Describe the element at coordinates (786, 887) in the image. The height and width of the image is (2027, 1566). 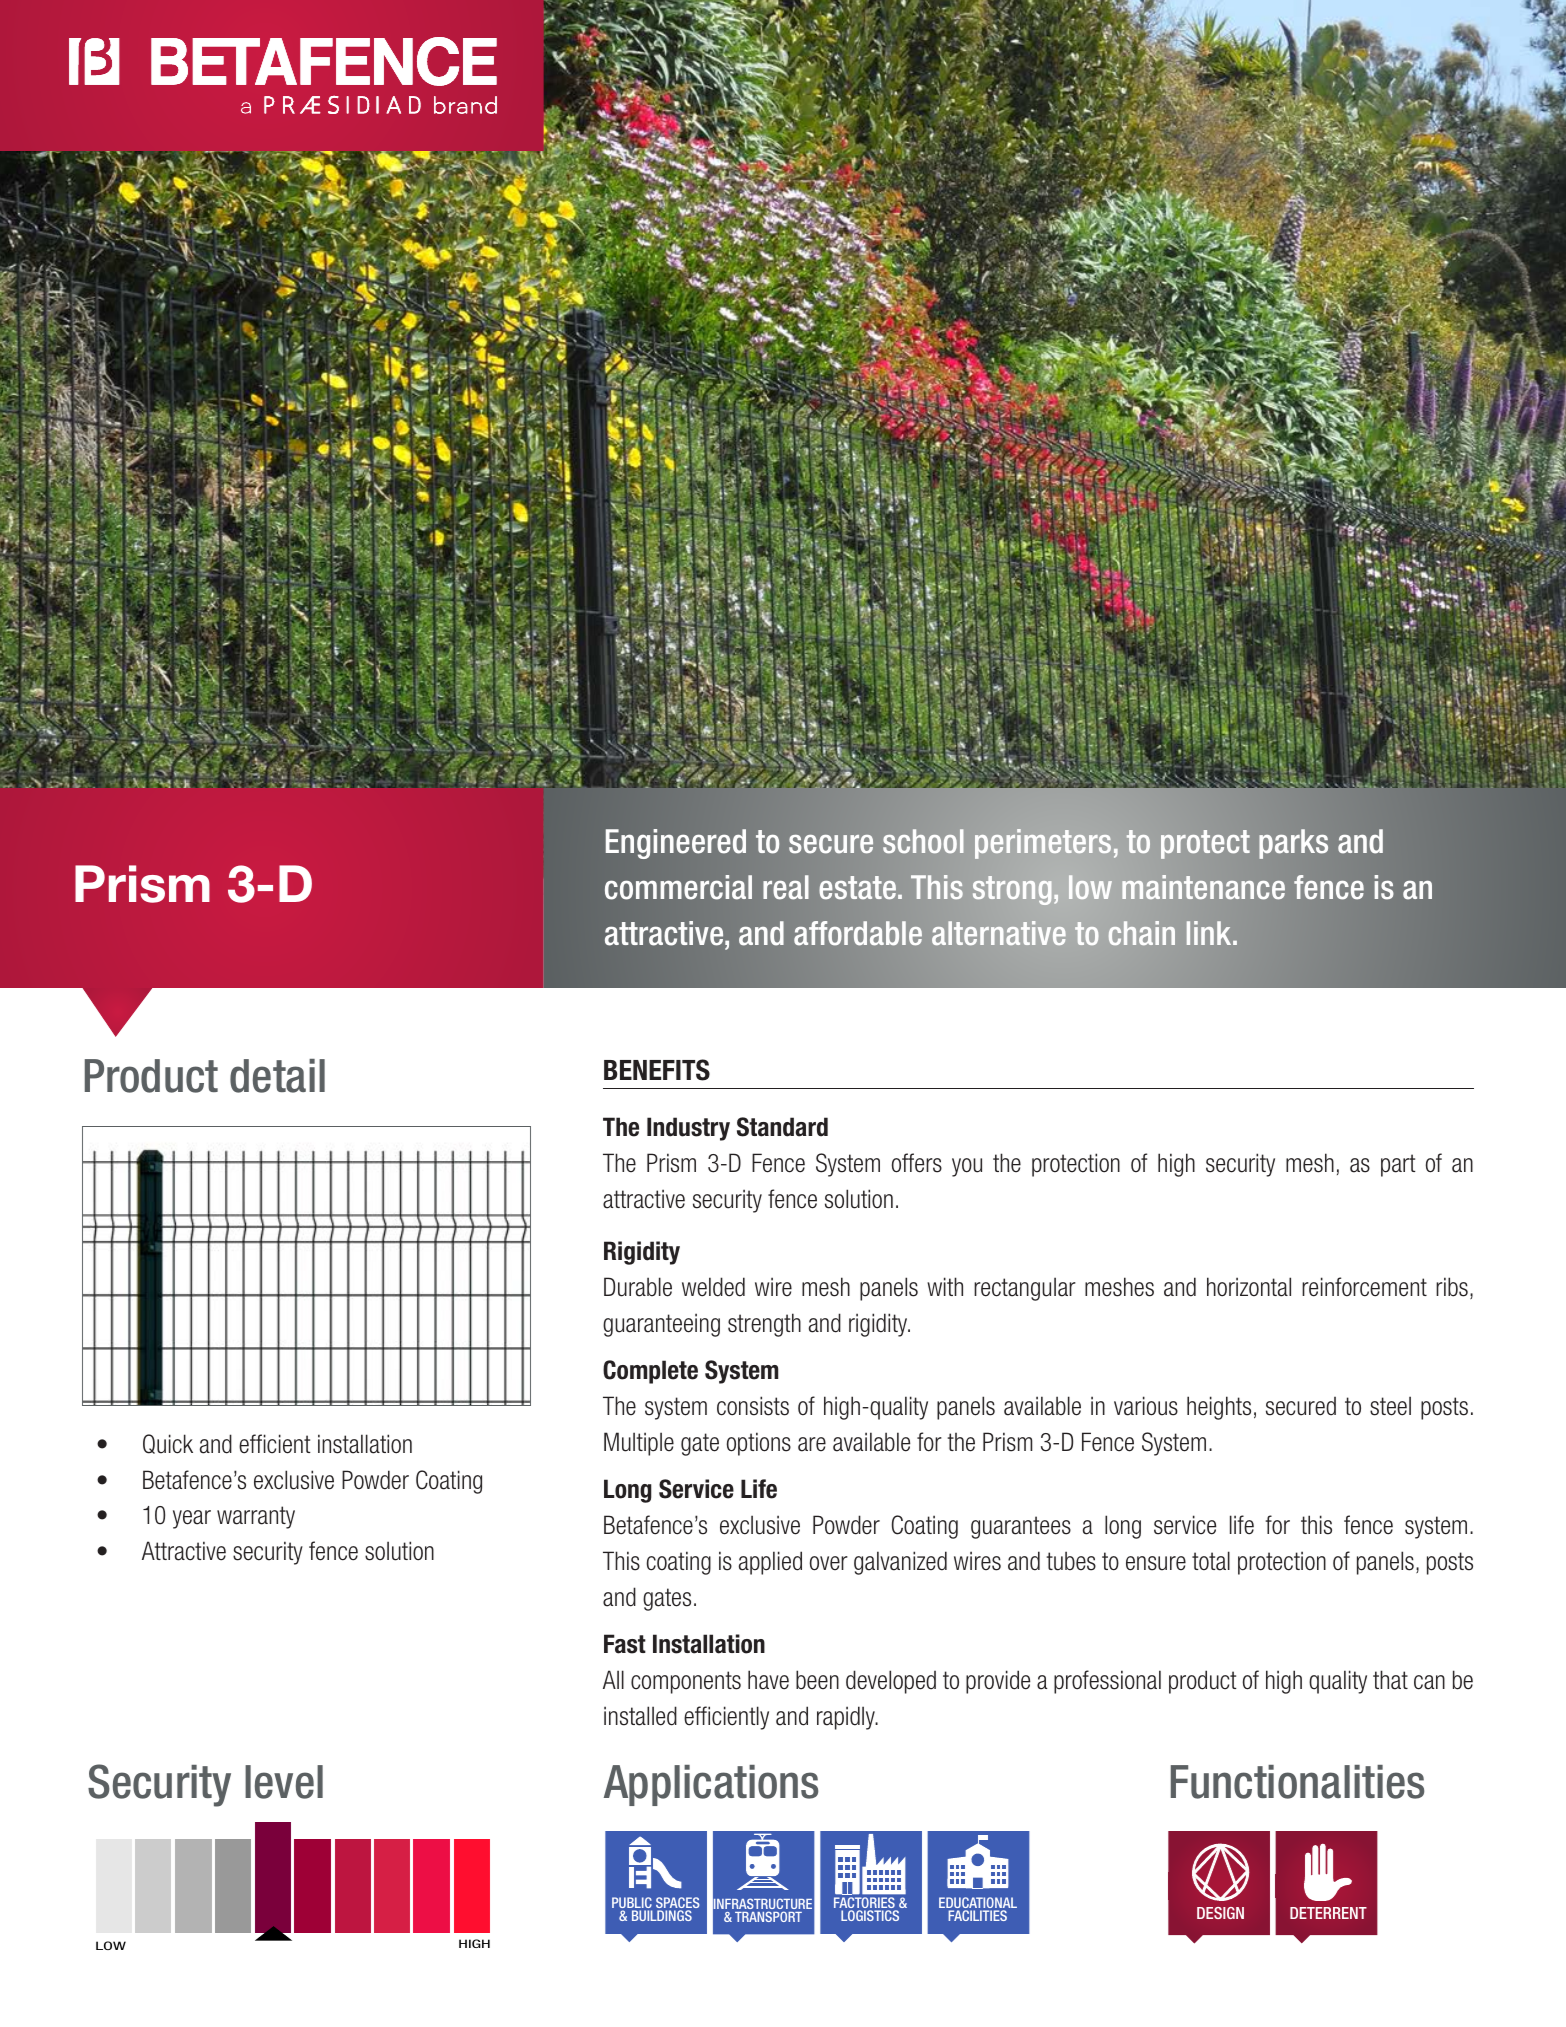
I see `real` at that location.
